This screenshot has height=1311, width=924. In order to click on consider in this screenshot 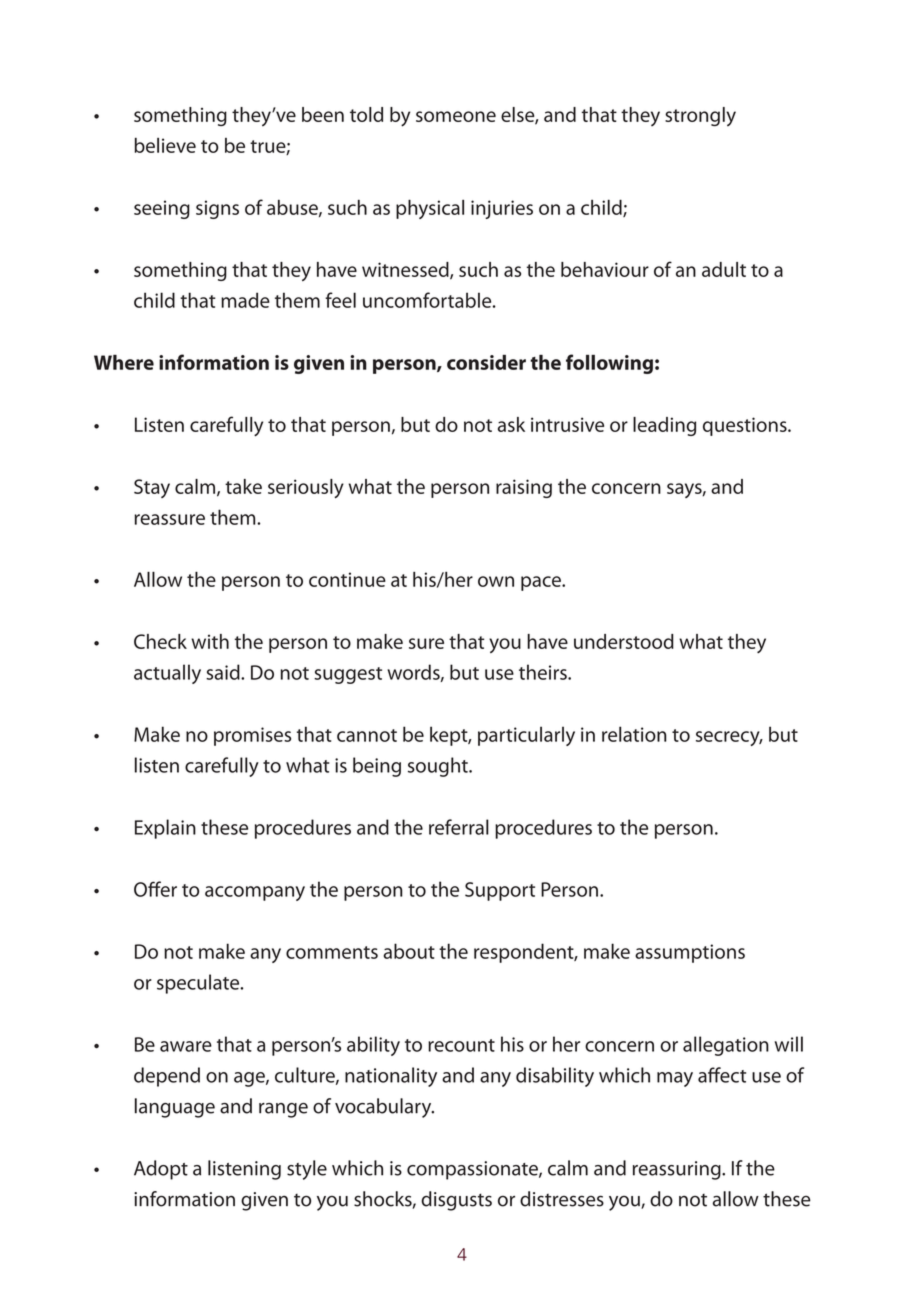, I will do `click(486, 362)`.
